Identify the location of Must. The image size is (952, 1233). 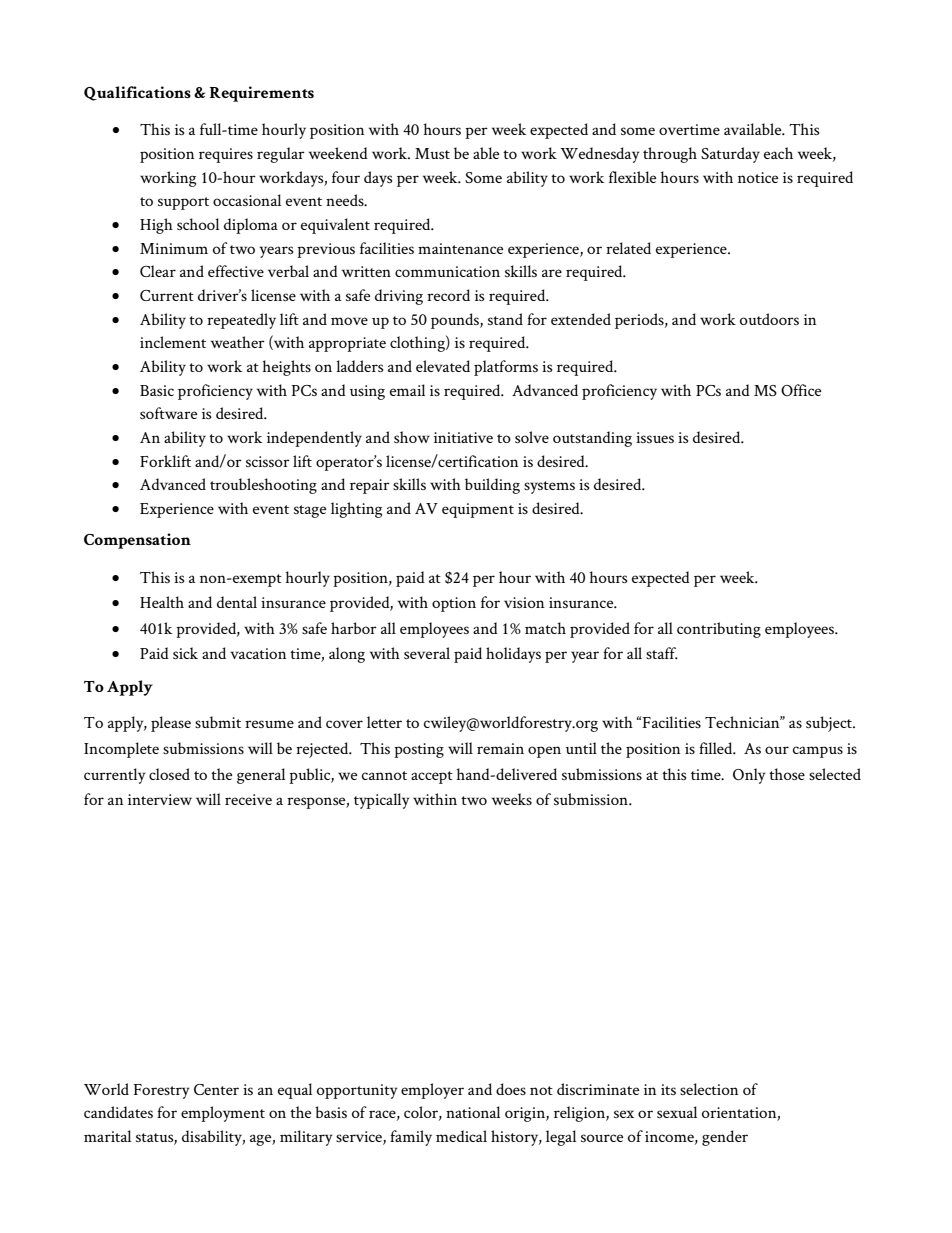
(432, 153).
